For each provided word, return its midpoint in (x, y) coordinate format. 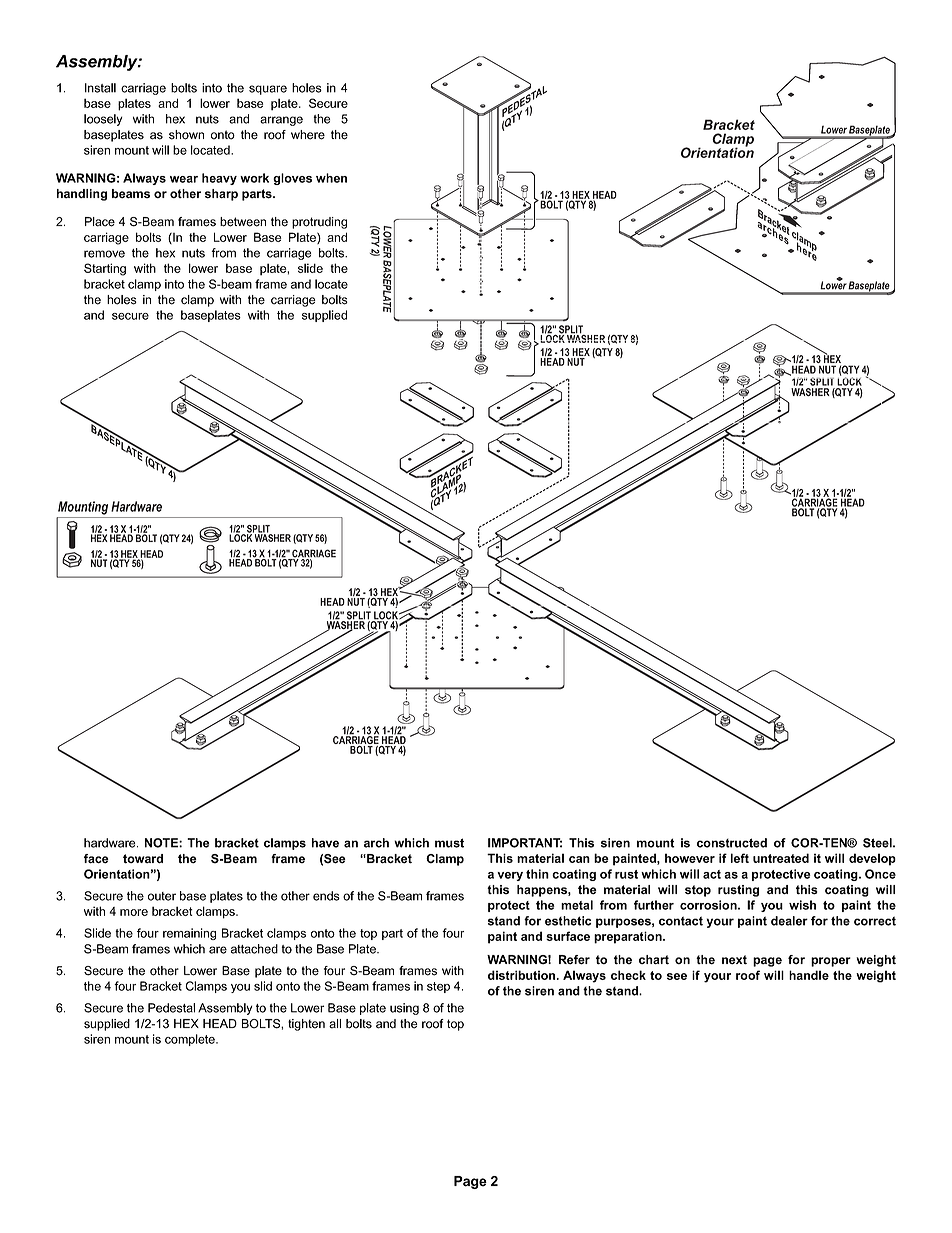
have (325, 843)
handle (809, 975)
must (449, 843)
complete (191, 1040)
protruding (319, 223)
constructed (732, 843)
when (331, 178)
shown (186, 135)
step (438, 987)
